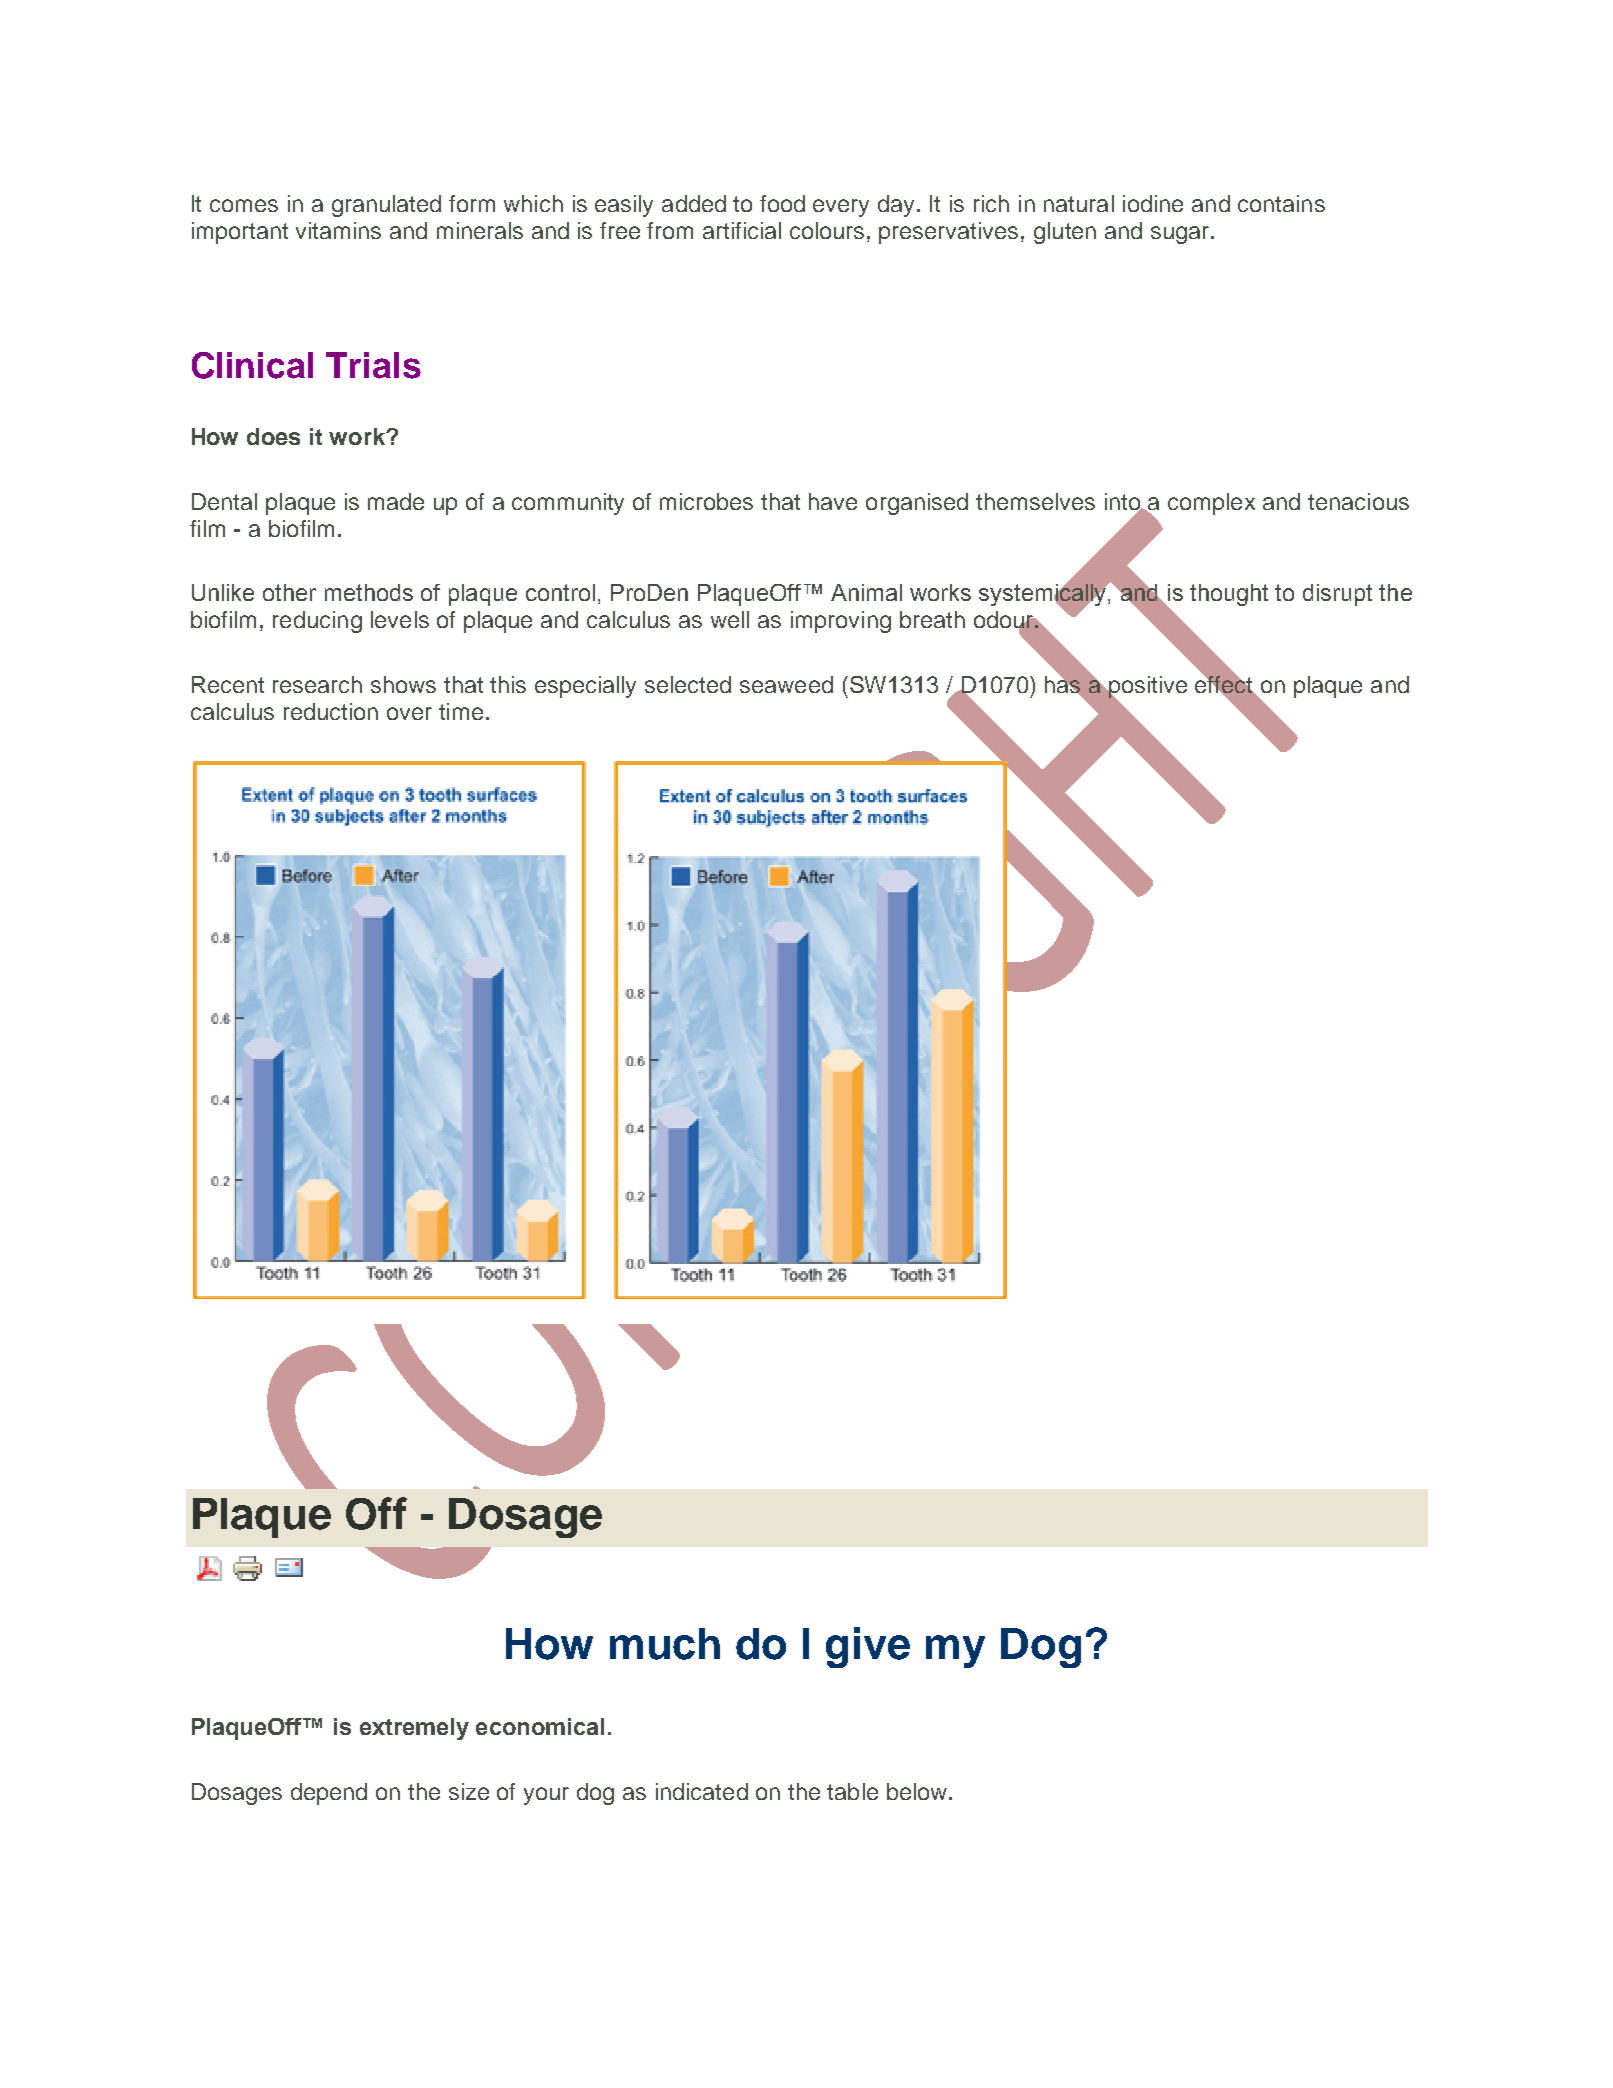 This screenshot has height=2088, width=1613. I want to click on colours, so click(827, 230).
